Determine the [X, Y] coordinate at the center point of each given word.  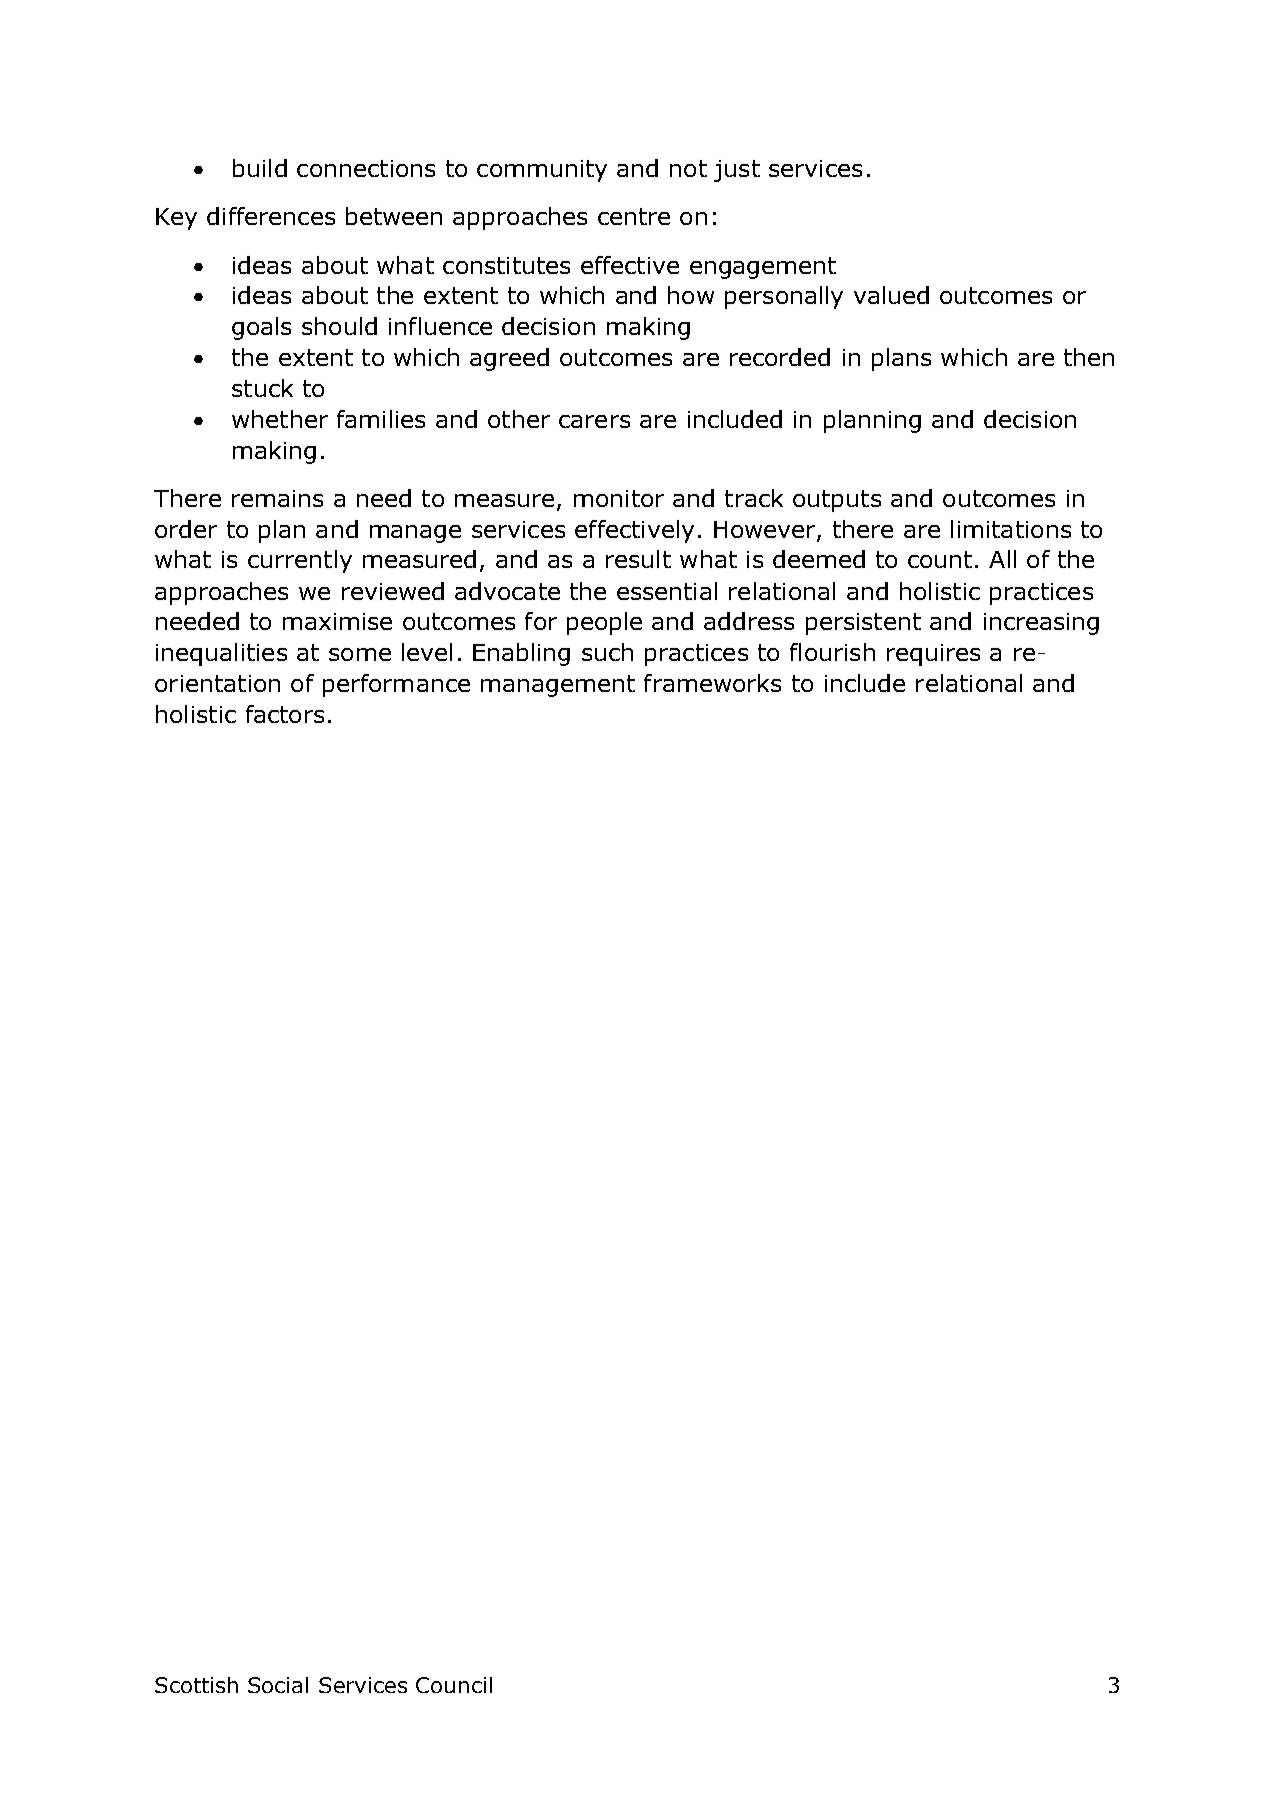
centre [634, 216]
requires [933, 655]
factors [285, 714]
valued [891, 295]
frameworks [712, 683]
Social [278, 1685]
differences [271, 216]
